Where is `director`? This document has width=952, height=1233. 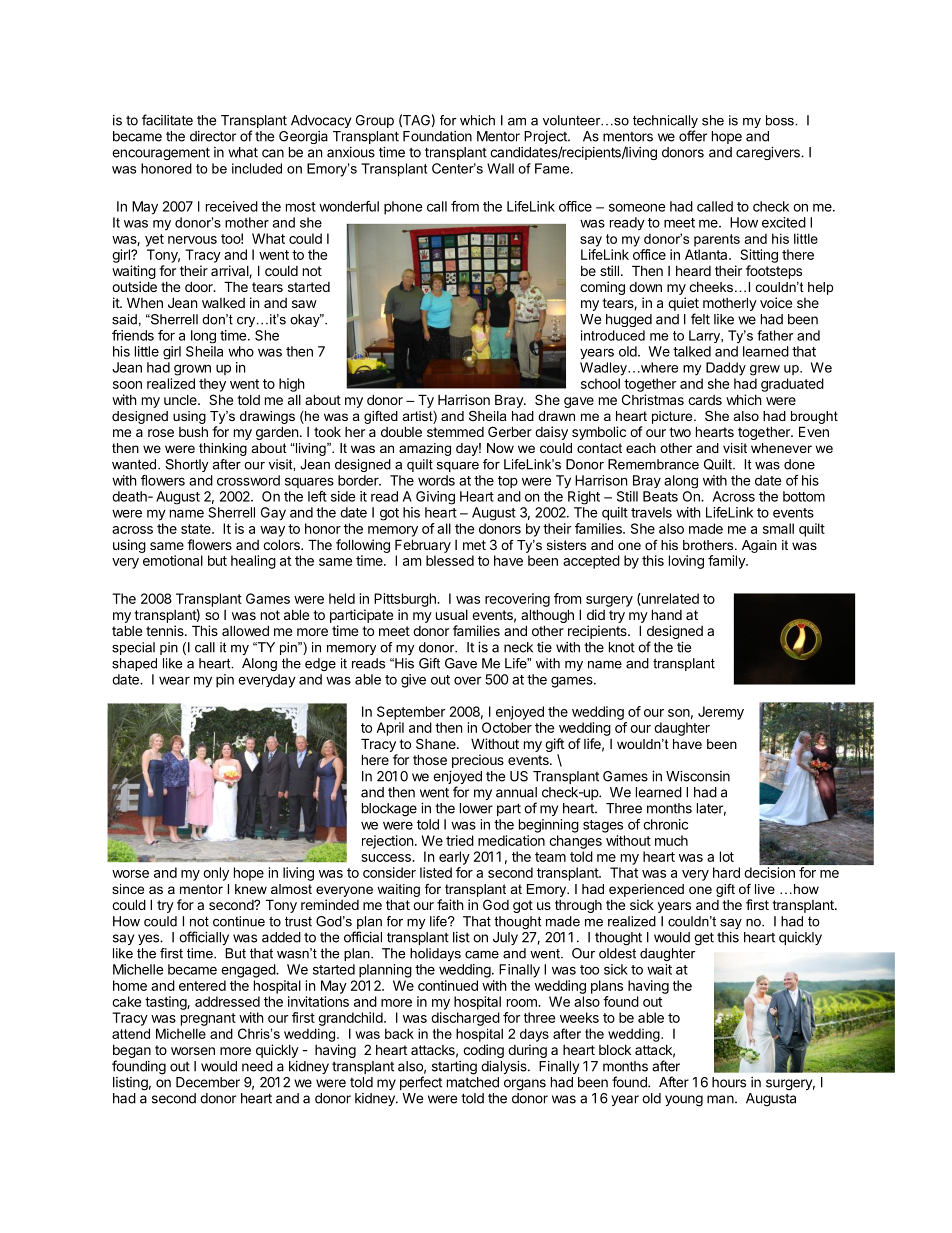
director is located at coordinates (213, 136).
